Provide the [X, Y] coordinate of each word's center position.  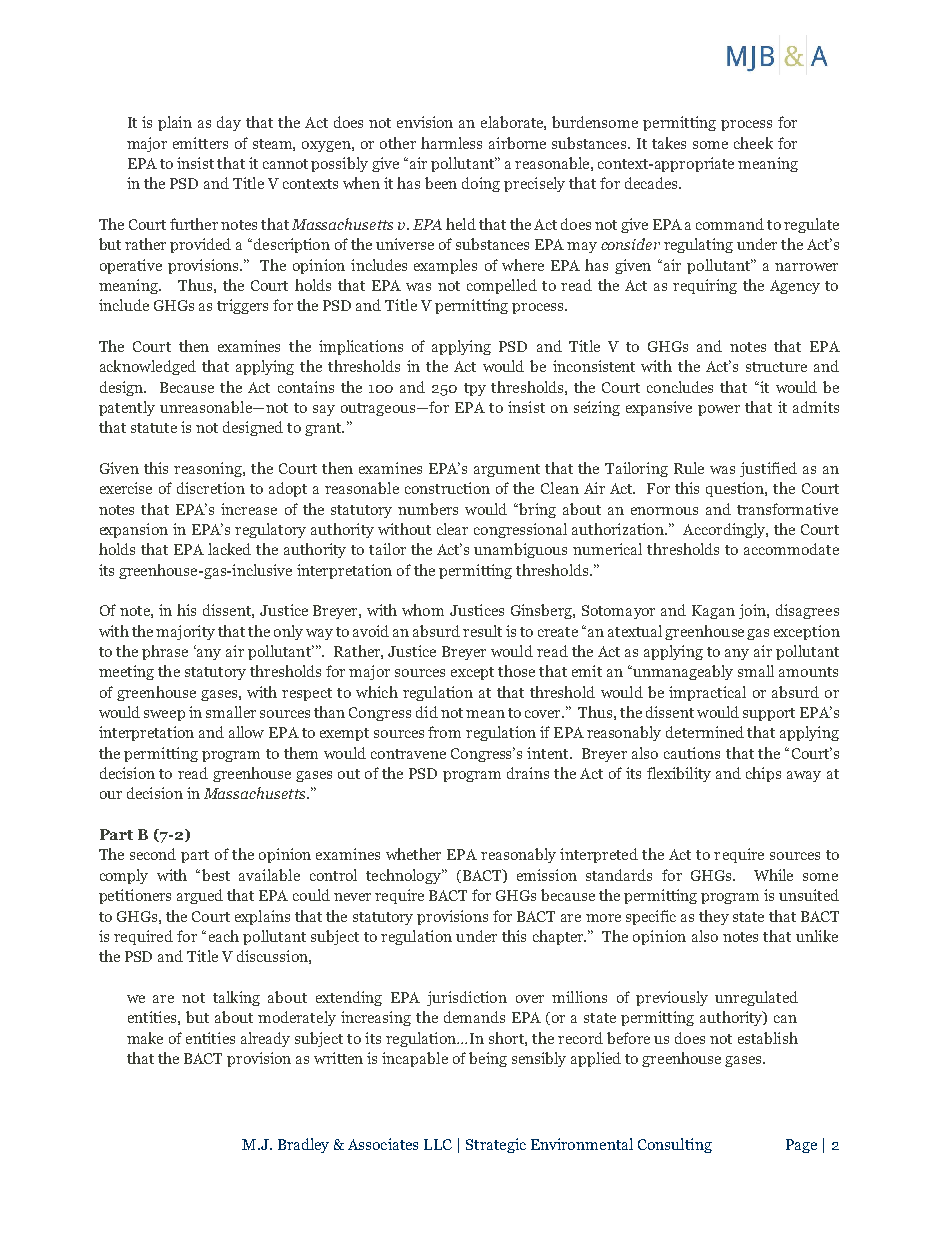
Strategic [496, 1145]
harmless [451, 143]
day [229, 123]
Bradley [303, 1145]
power [719, 410]
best [216, 875]
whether [413, 854]
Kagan [713, 612]
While [773, 875]
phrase [165, 652]
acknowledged [148, 367]
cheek [753, 143]
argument [507, 470]
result [482, 631]
